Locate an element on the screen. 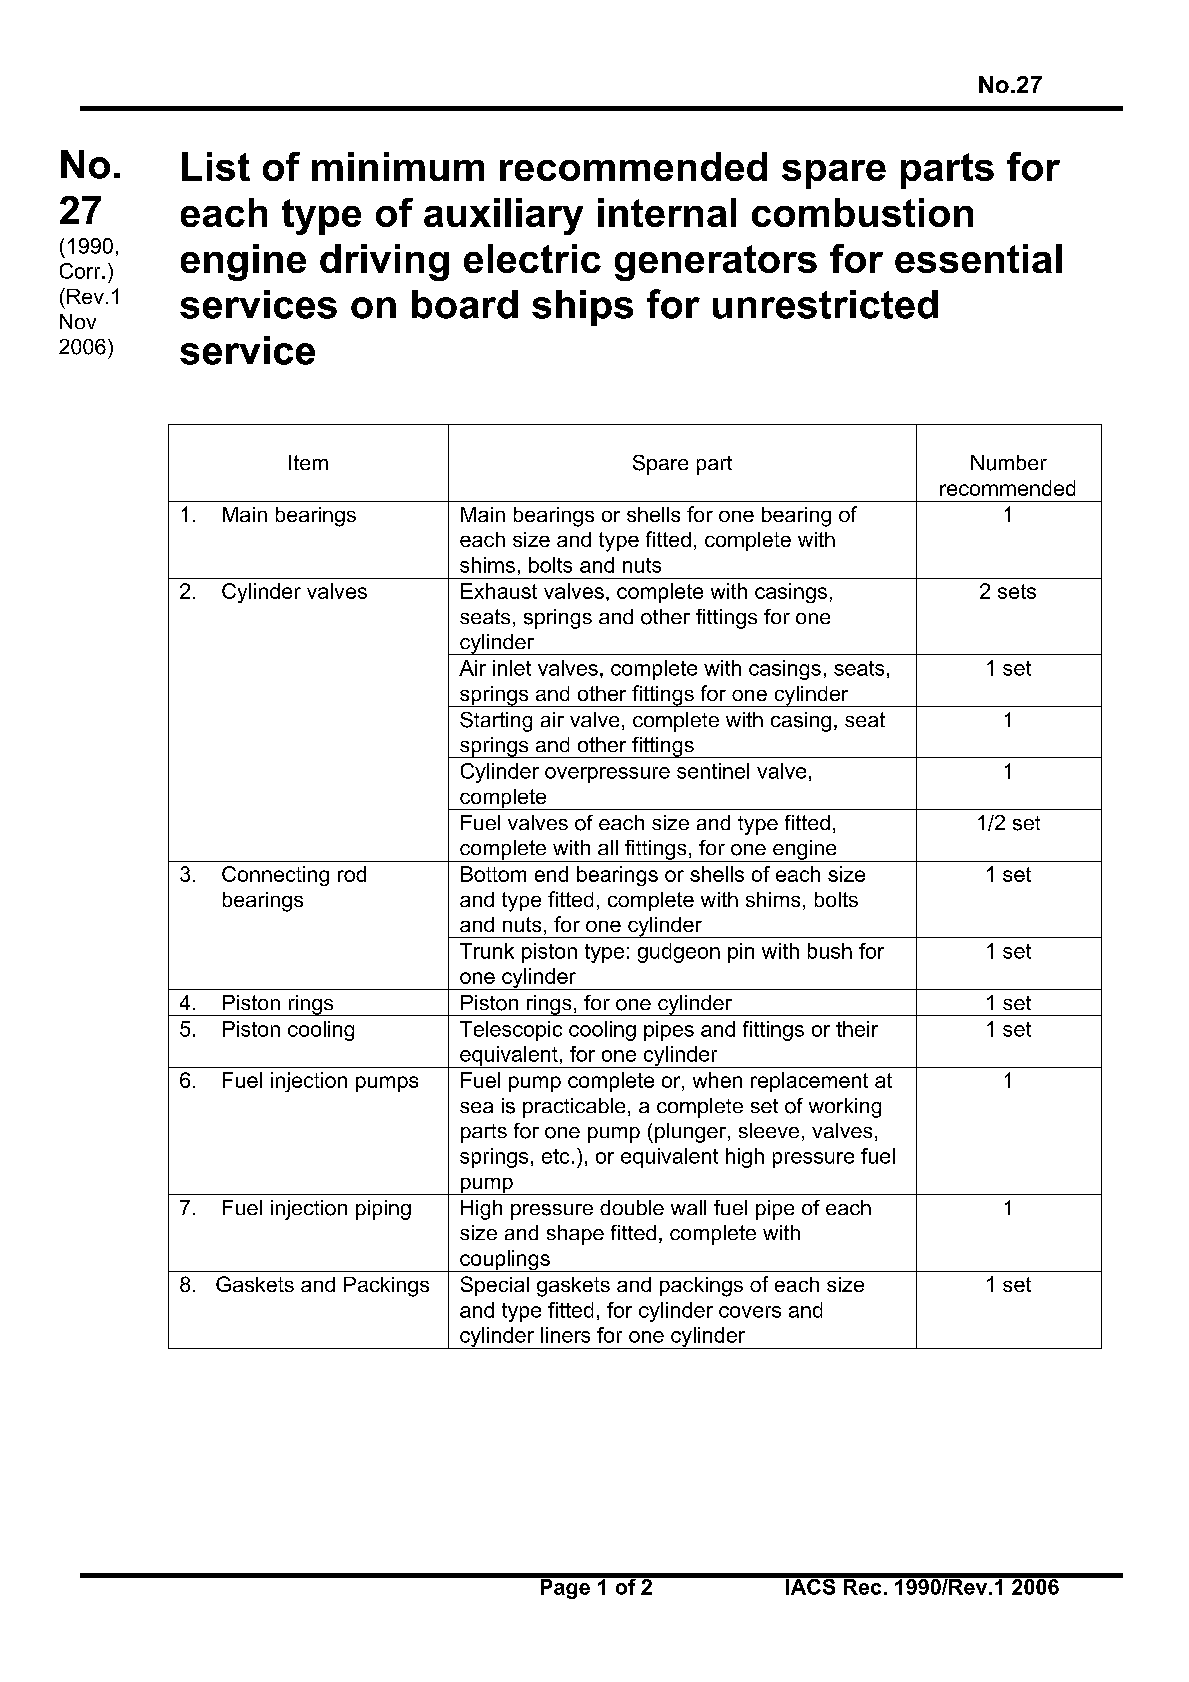 This screenshot has height=1682, width=1189. List is located at coordinates (216, 166).
